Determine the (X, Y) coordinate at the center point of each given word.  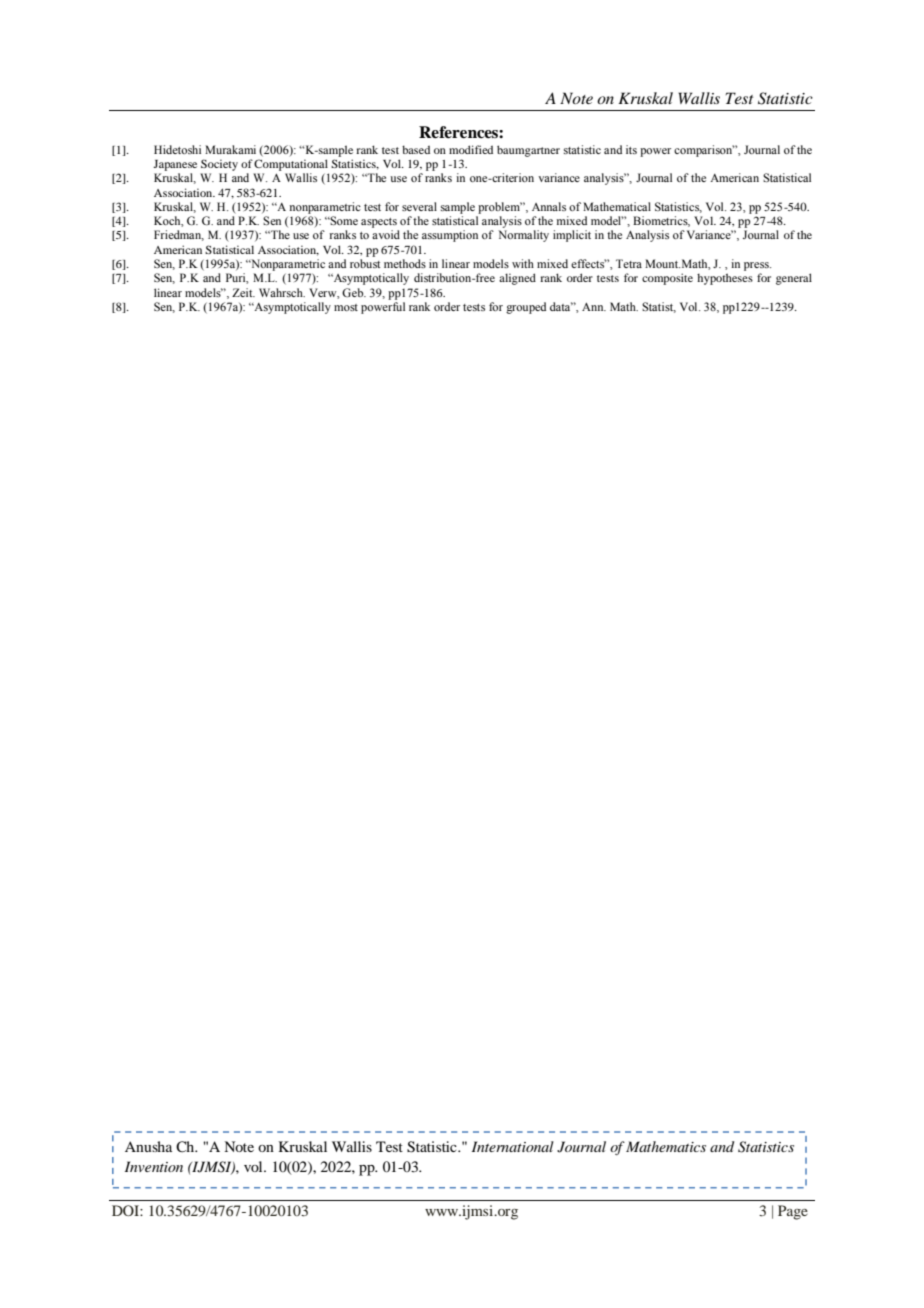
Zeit (243, 292)
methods (405, 263)
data (561, 306)
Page (793, 1212)
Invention (154, 1166)
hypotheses (725, 279)
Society (219, 165)
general (794, 279)
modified (471, 149)
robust (365, 263)
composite (667, 279)
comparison (704, 151)
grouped (526, 308)
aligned (517, 279)
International (513, 1146)
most (346, 307)
